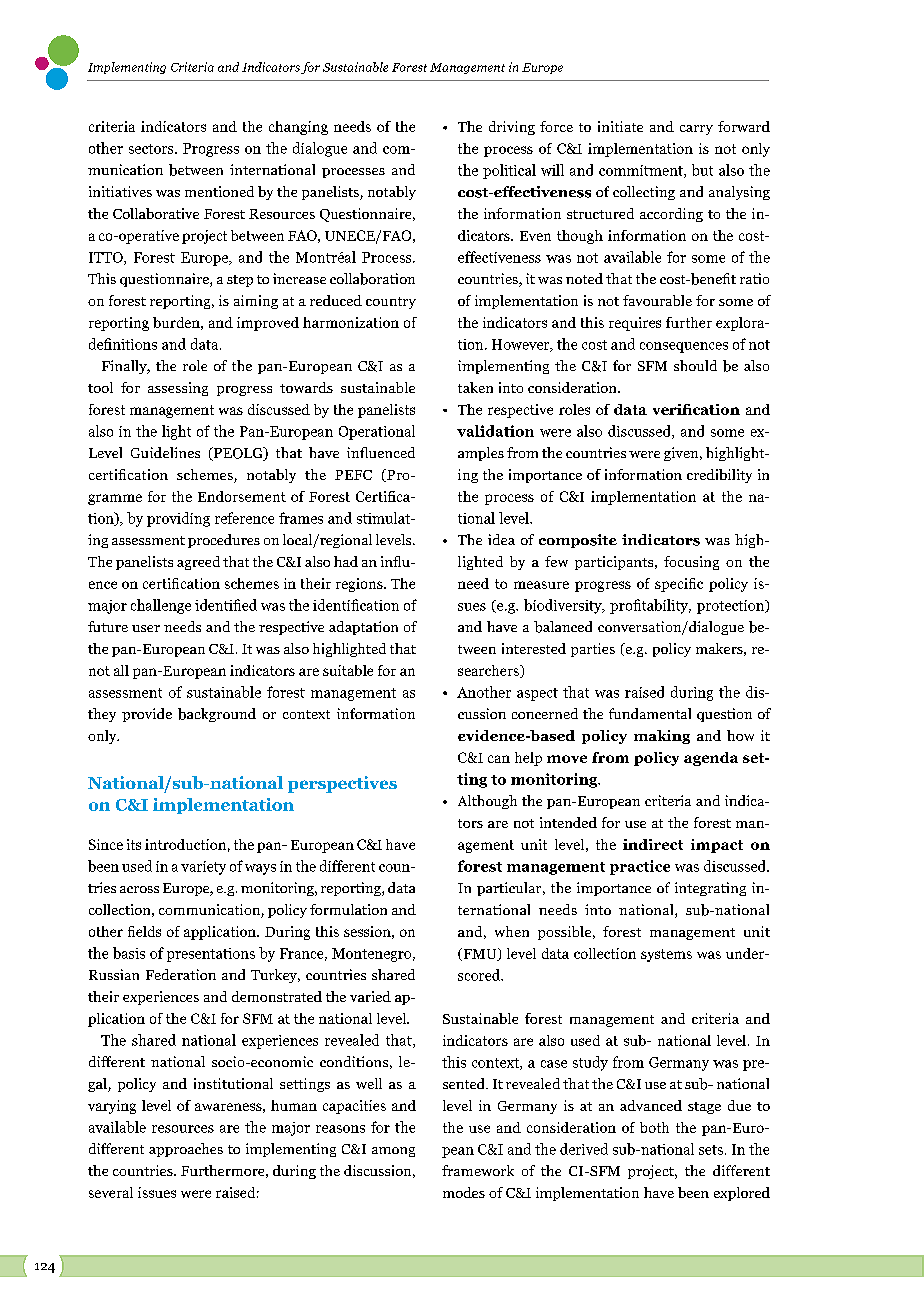 The height and width of the page is (1308, 924). Describe the element at coordinates (650, 713) in the page. I see `fundamental` at that location.
